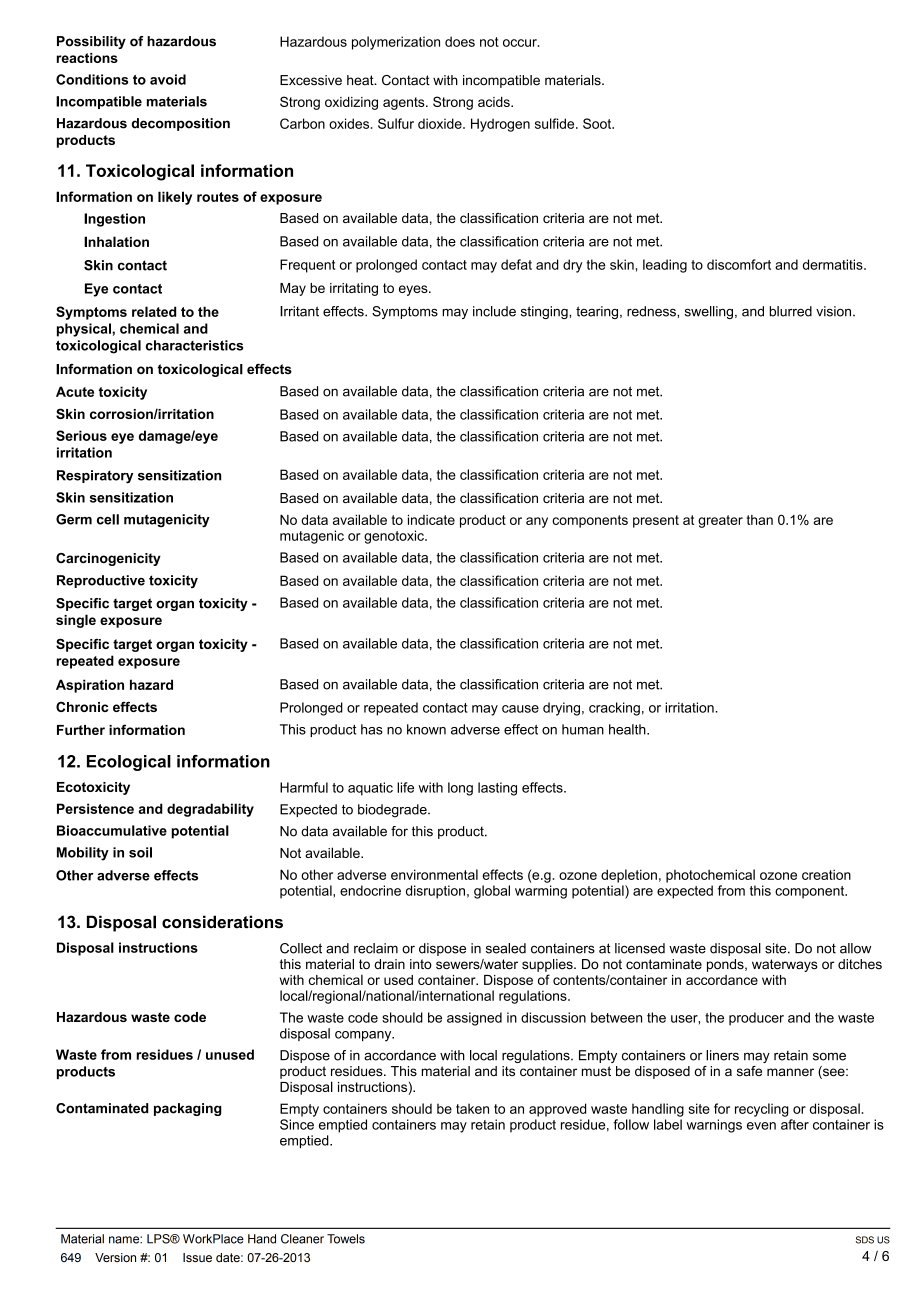  What do you see at coordinates (494, 311) in the document?
I see `include` at bounding box center [494, 311].
